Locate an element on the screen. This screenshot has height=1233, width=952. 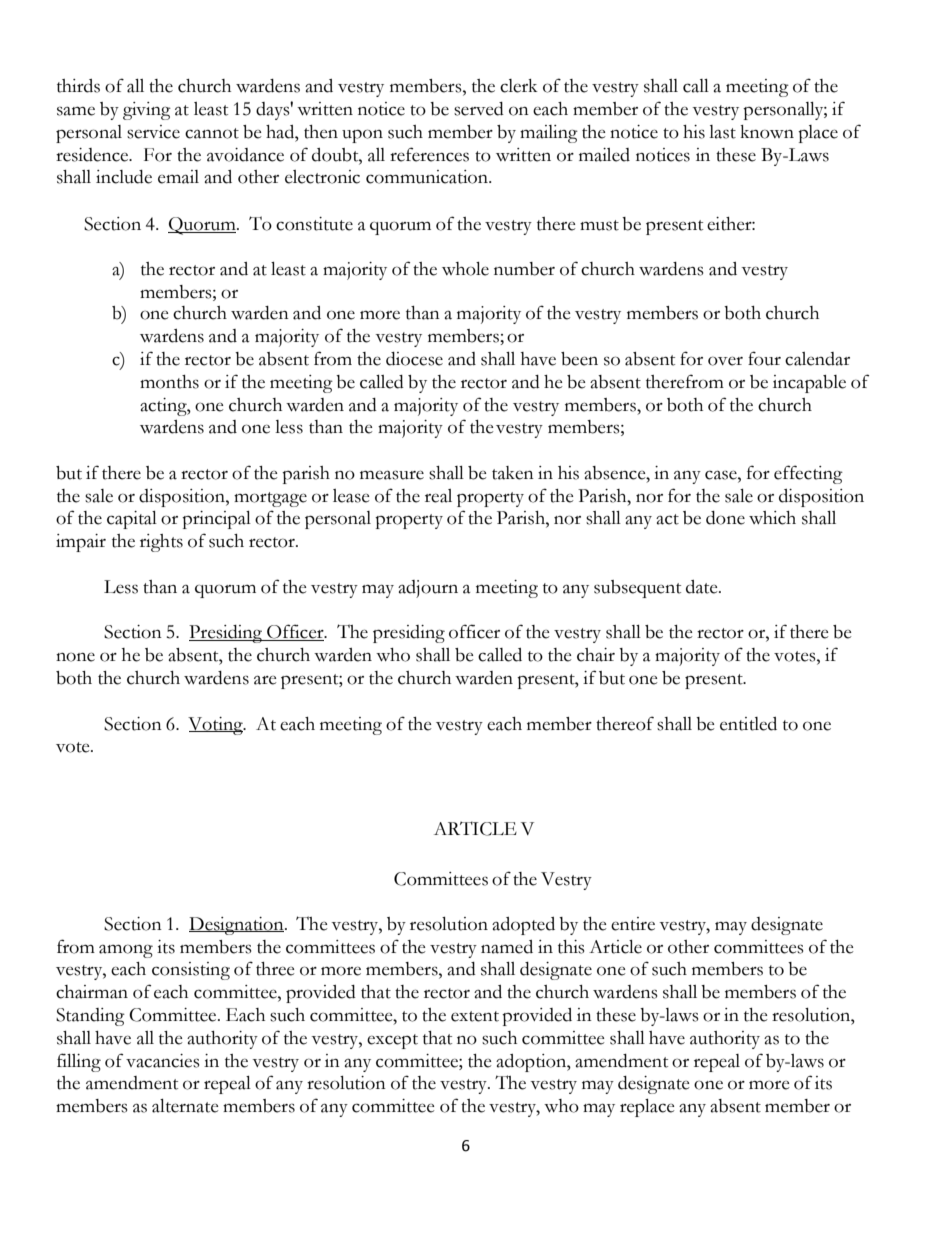
entire is located at coordinates (633, 924).
